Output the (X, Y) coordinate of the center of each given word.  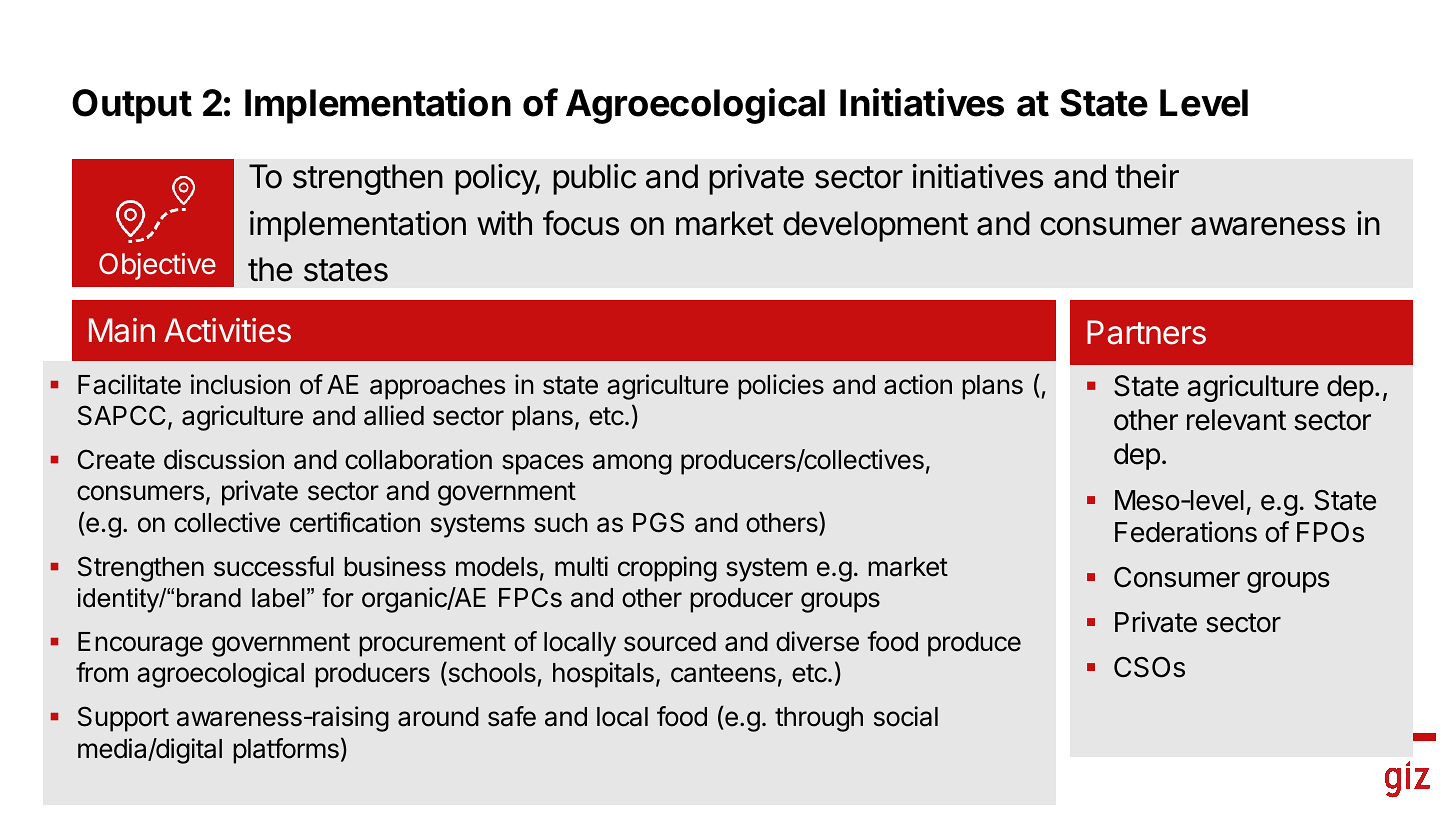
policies (781, 387)
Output (132, 106)
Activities (227, 330)
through (819, 719)
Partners (1146, 332)
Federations (1186, 532)
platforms (286, 751)
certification (355, 522)
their (1147, 176)
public (594, 179)
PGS (658, 522)
